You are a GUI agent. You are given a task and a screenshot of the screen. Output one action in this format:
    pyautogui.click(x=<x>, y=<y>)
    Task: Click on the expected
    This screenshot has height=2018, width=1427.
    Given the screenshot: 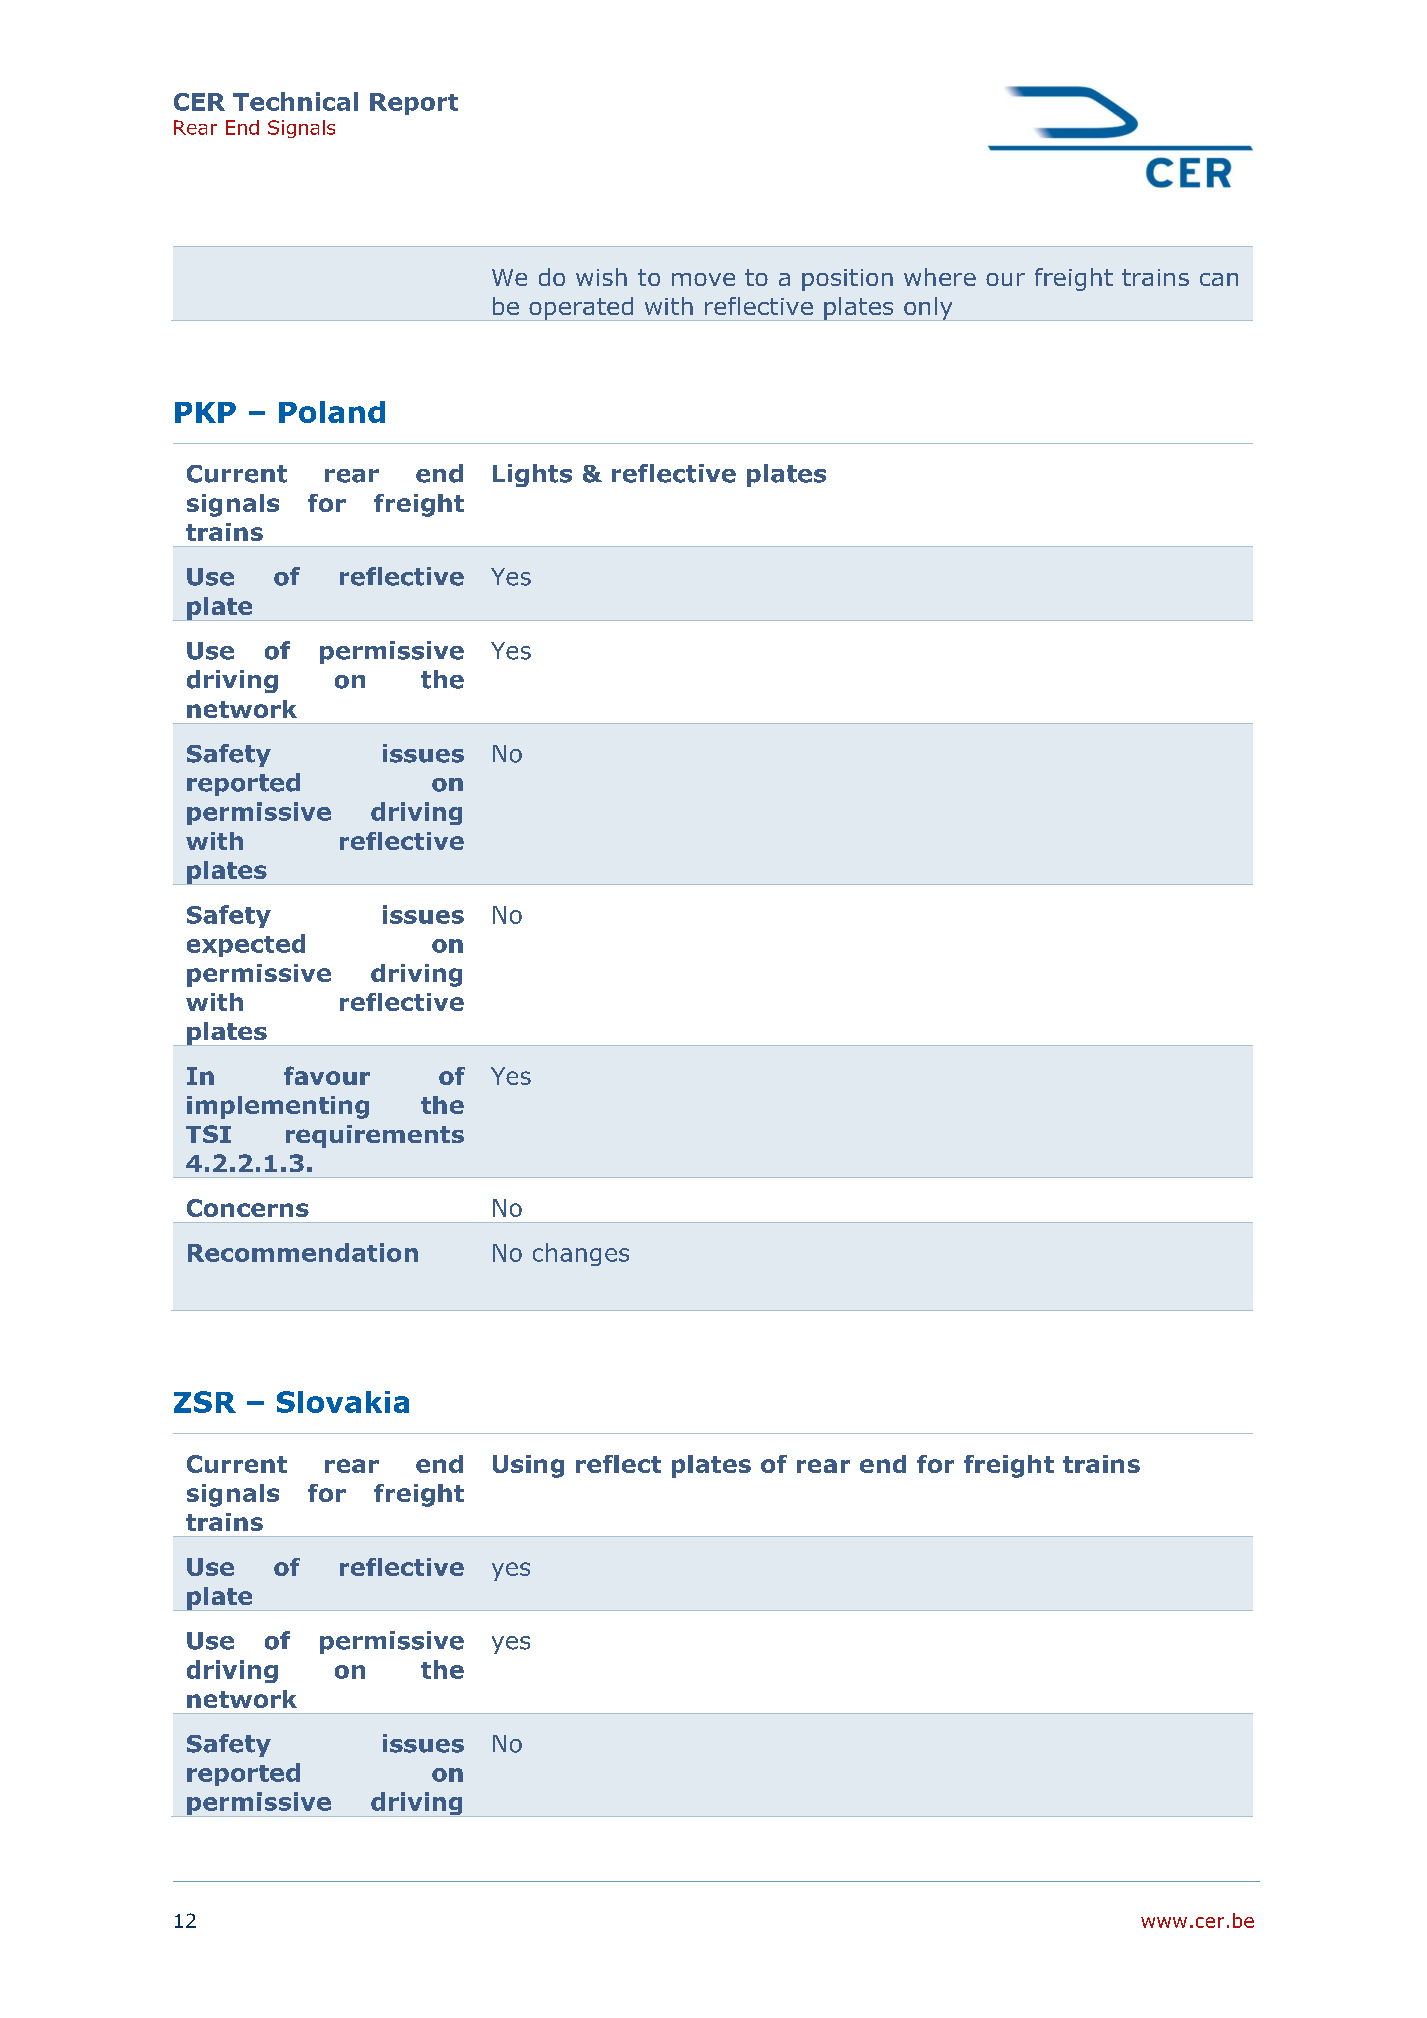 What is the action you would take?
    pyautogui.click(x=246, y=945)
